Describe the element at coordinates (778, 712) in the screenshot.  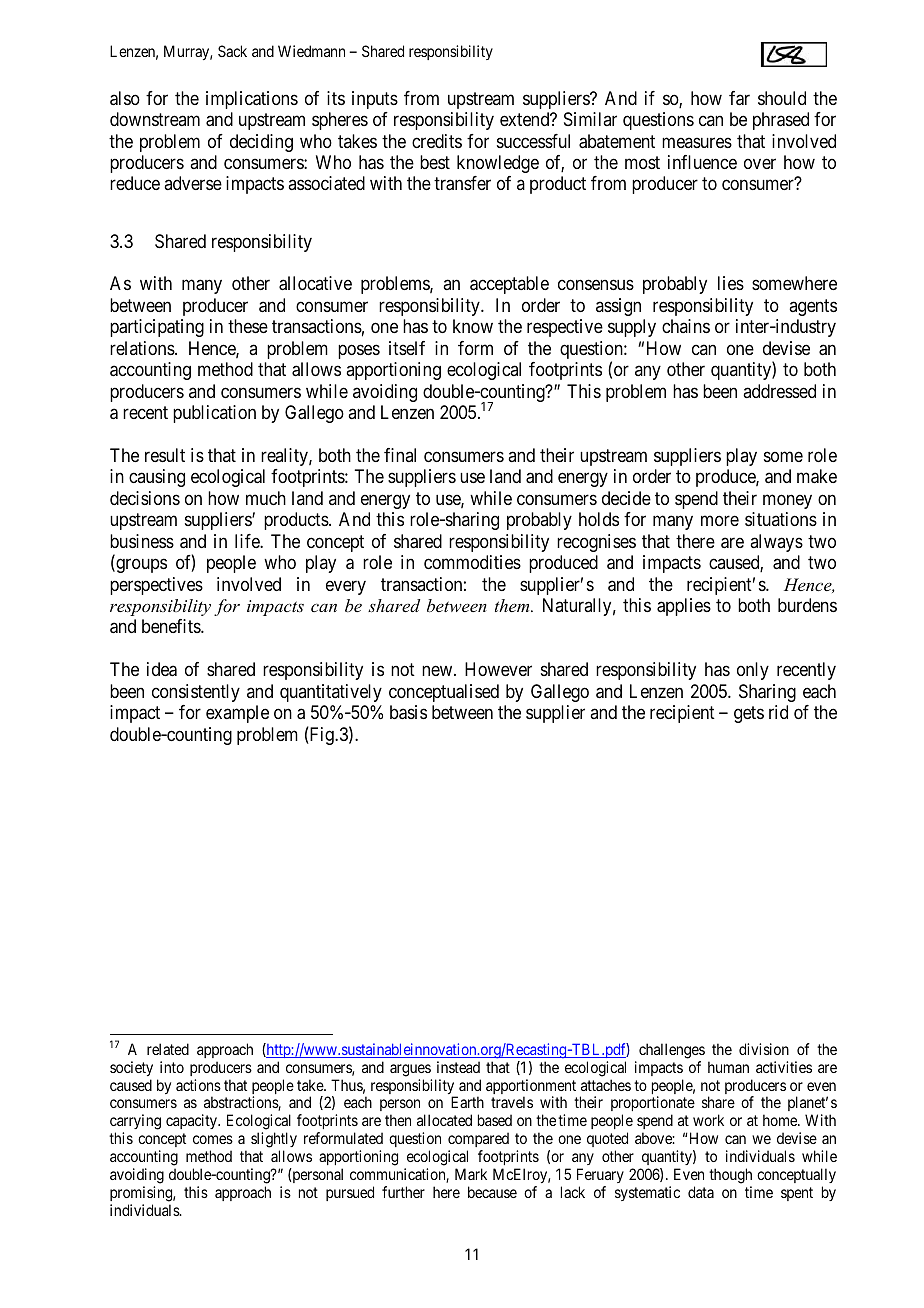
I see `rid` at that location.
